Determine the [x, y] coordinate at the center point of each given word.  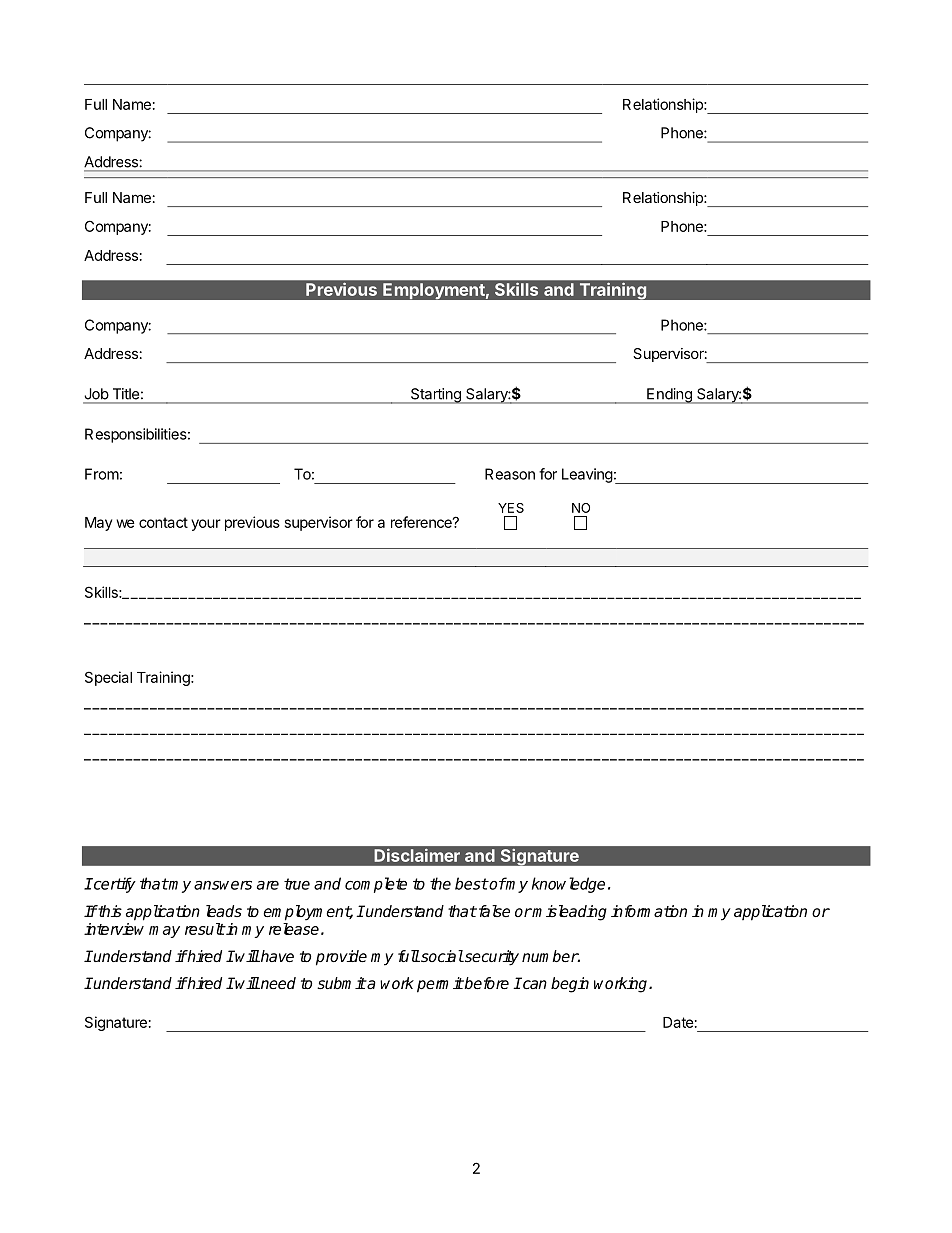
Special [108, 678]
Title [126, 394]
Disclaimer [417, 855]
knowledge [568, 885]
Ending [669, 396]
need [277, 983]
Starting [435, 396]
